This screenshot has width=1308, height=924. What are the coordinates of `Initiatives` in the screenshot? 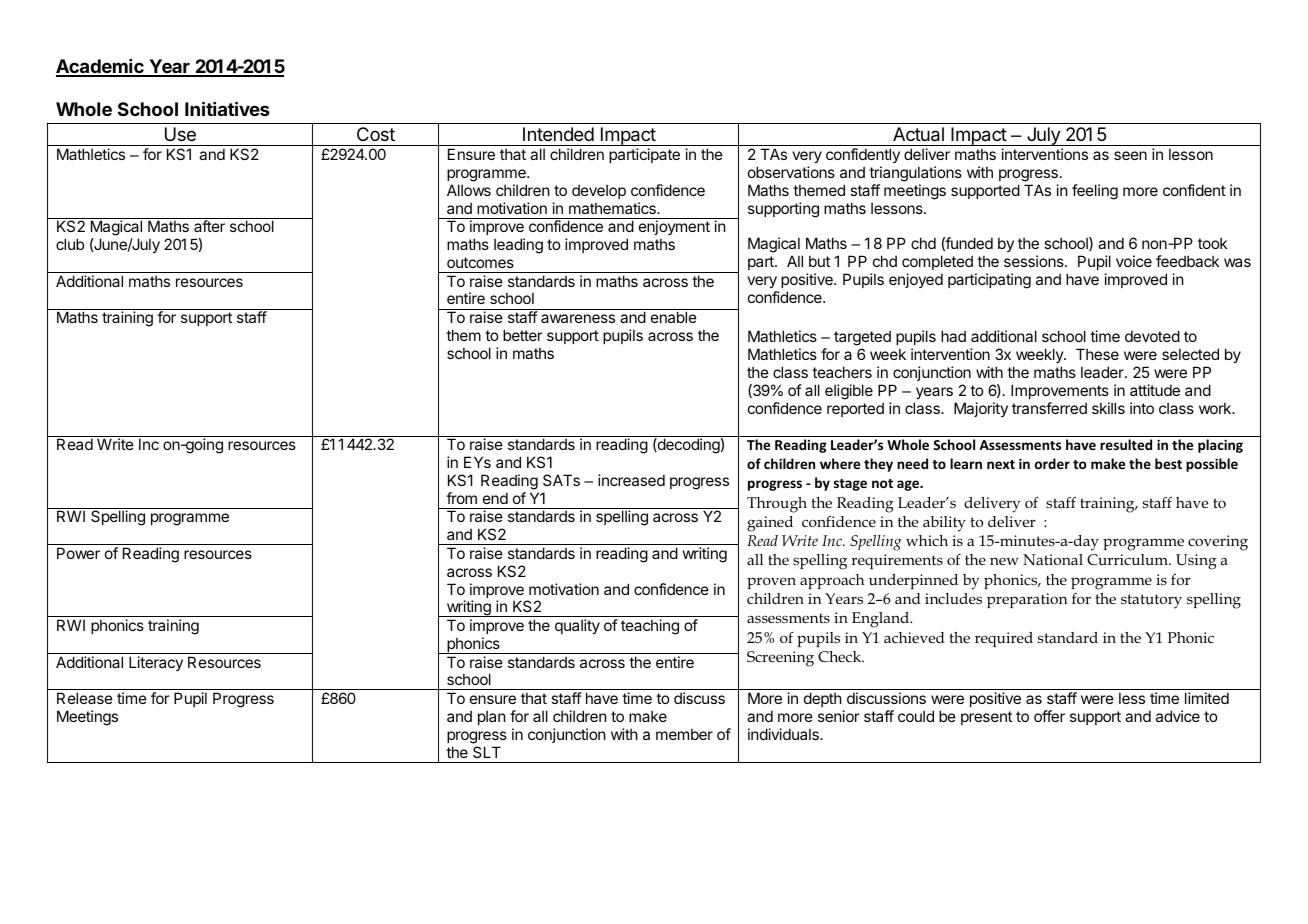 It's located at (227, 108).
